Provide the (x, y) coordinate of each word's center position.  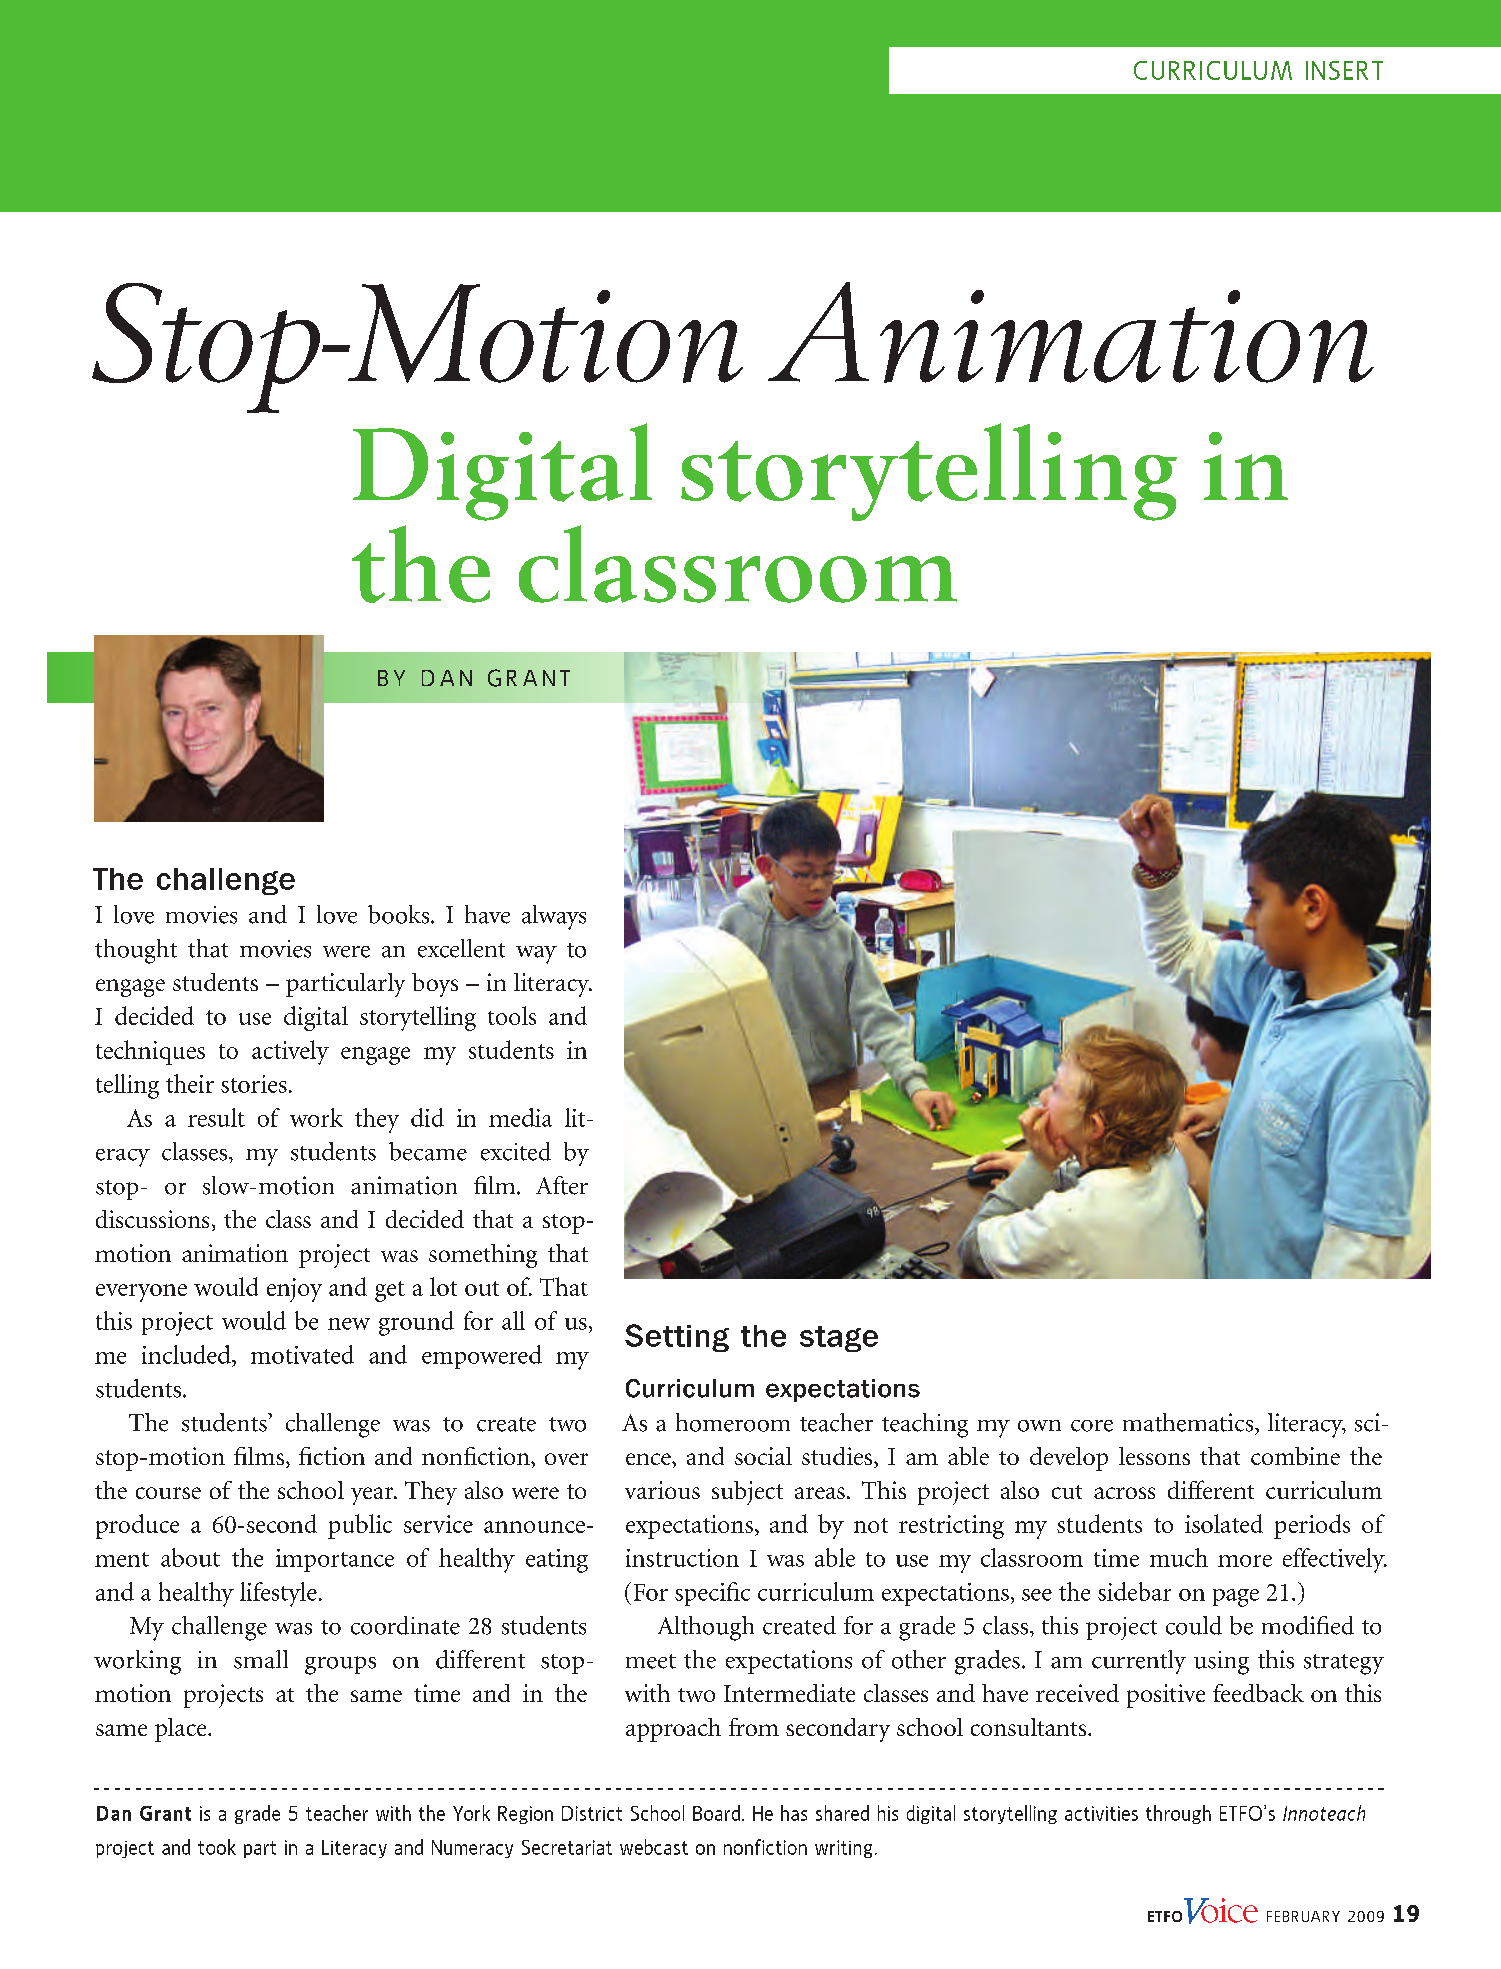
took (217, 1847)
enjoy (294, 1290)
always (554, 917)
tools (512, 1015)
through (1178, 1814)
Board (716, 1813)
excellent (461, 948)
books (400, 914)
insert (1344, 70)
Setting (677, 1338)
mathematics (1189, 1422)
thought (136, 951)
